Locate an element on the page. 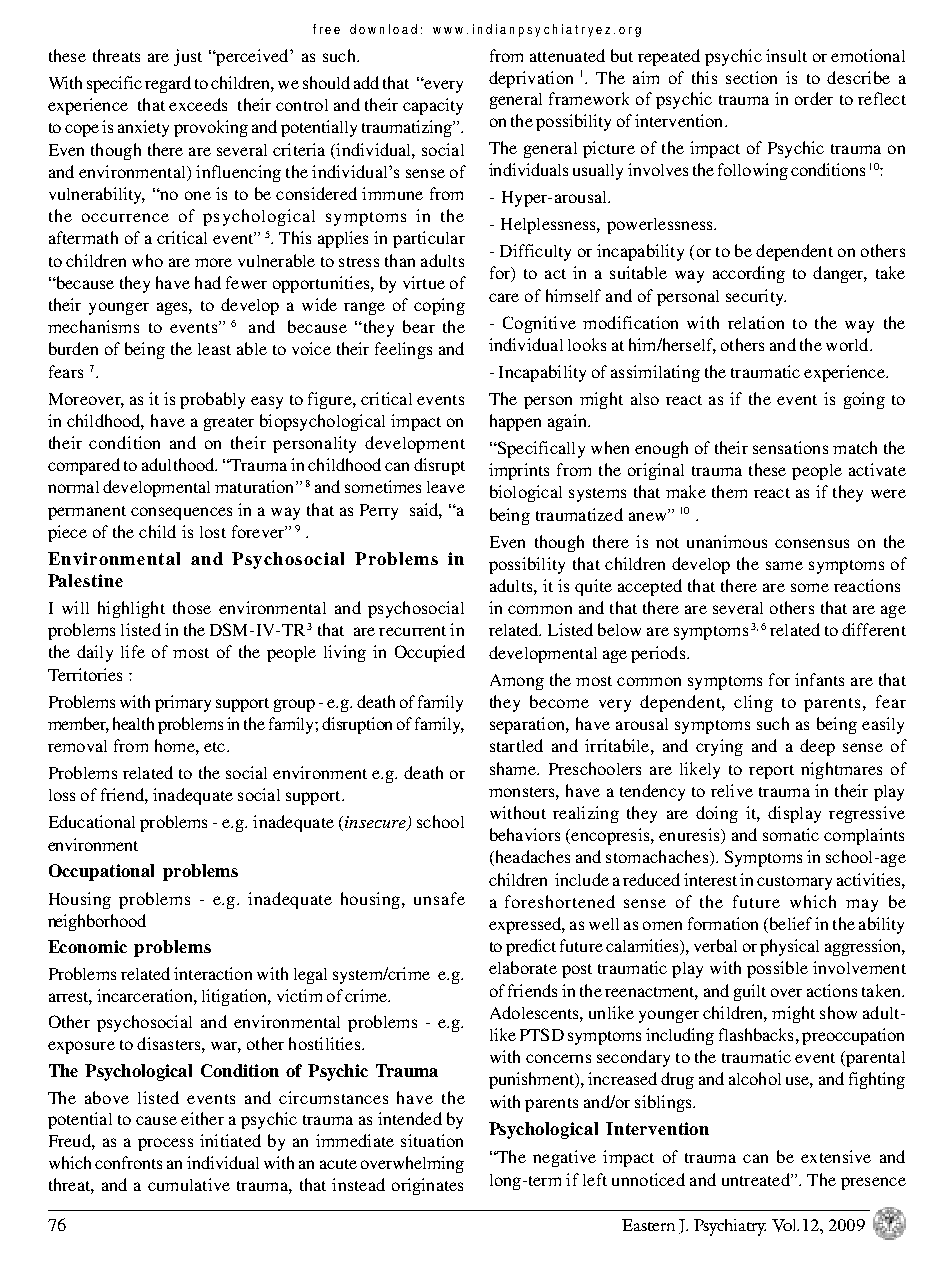 The width and height of the page is (952, 1287). Occupational is located at coordinates (101, 872).
